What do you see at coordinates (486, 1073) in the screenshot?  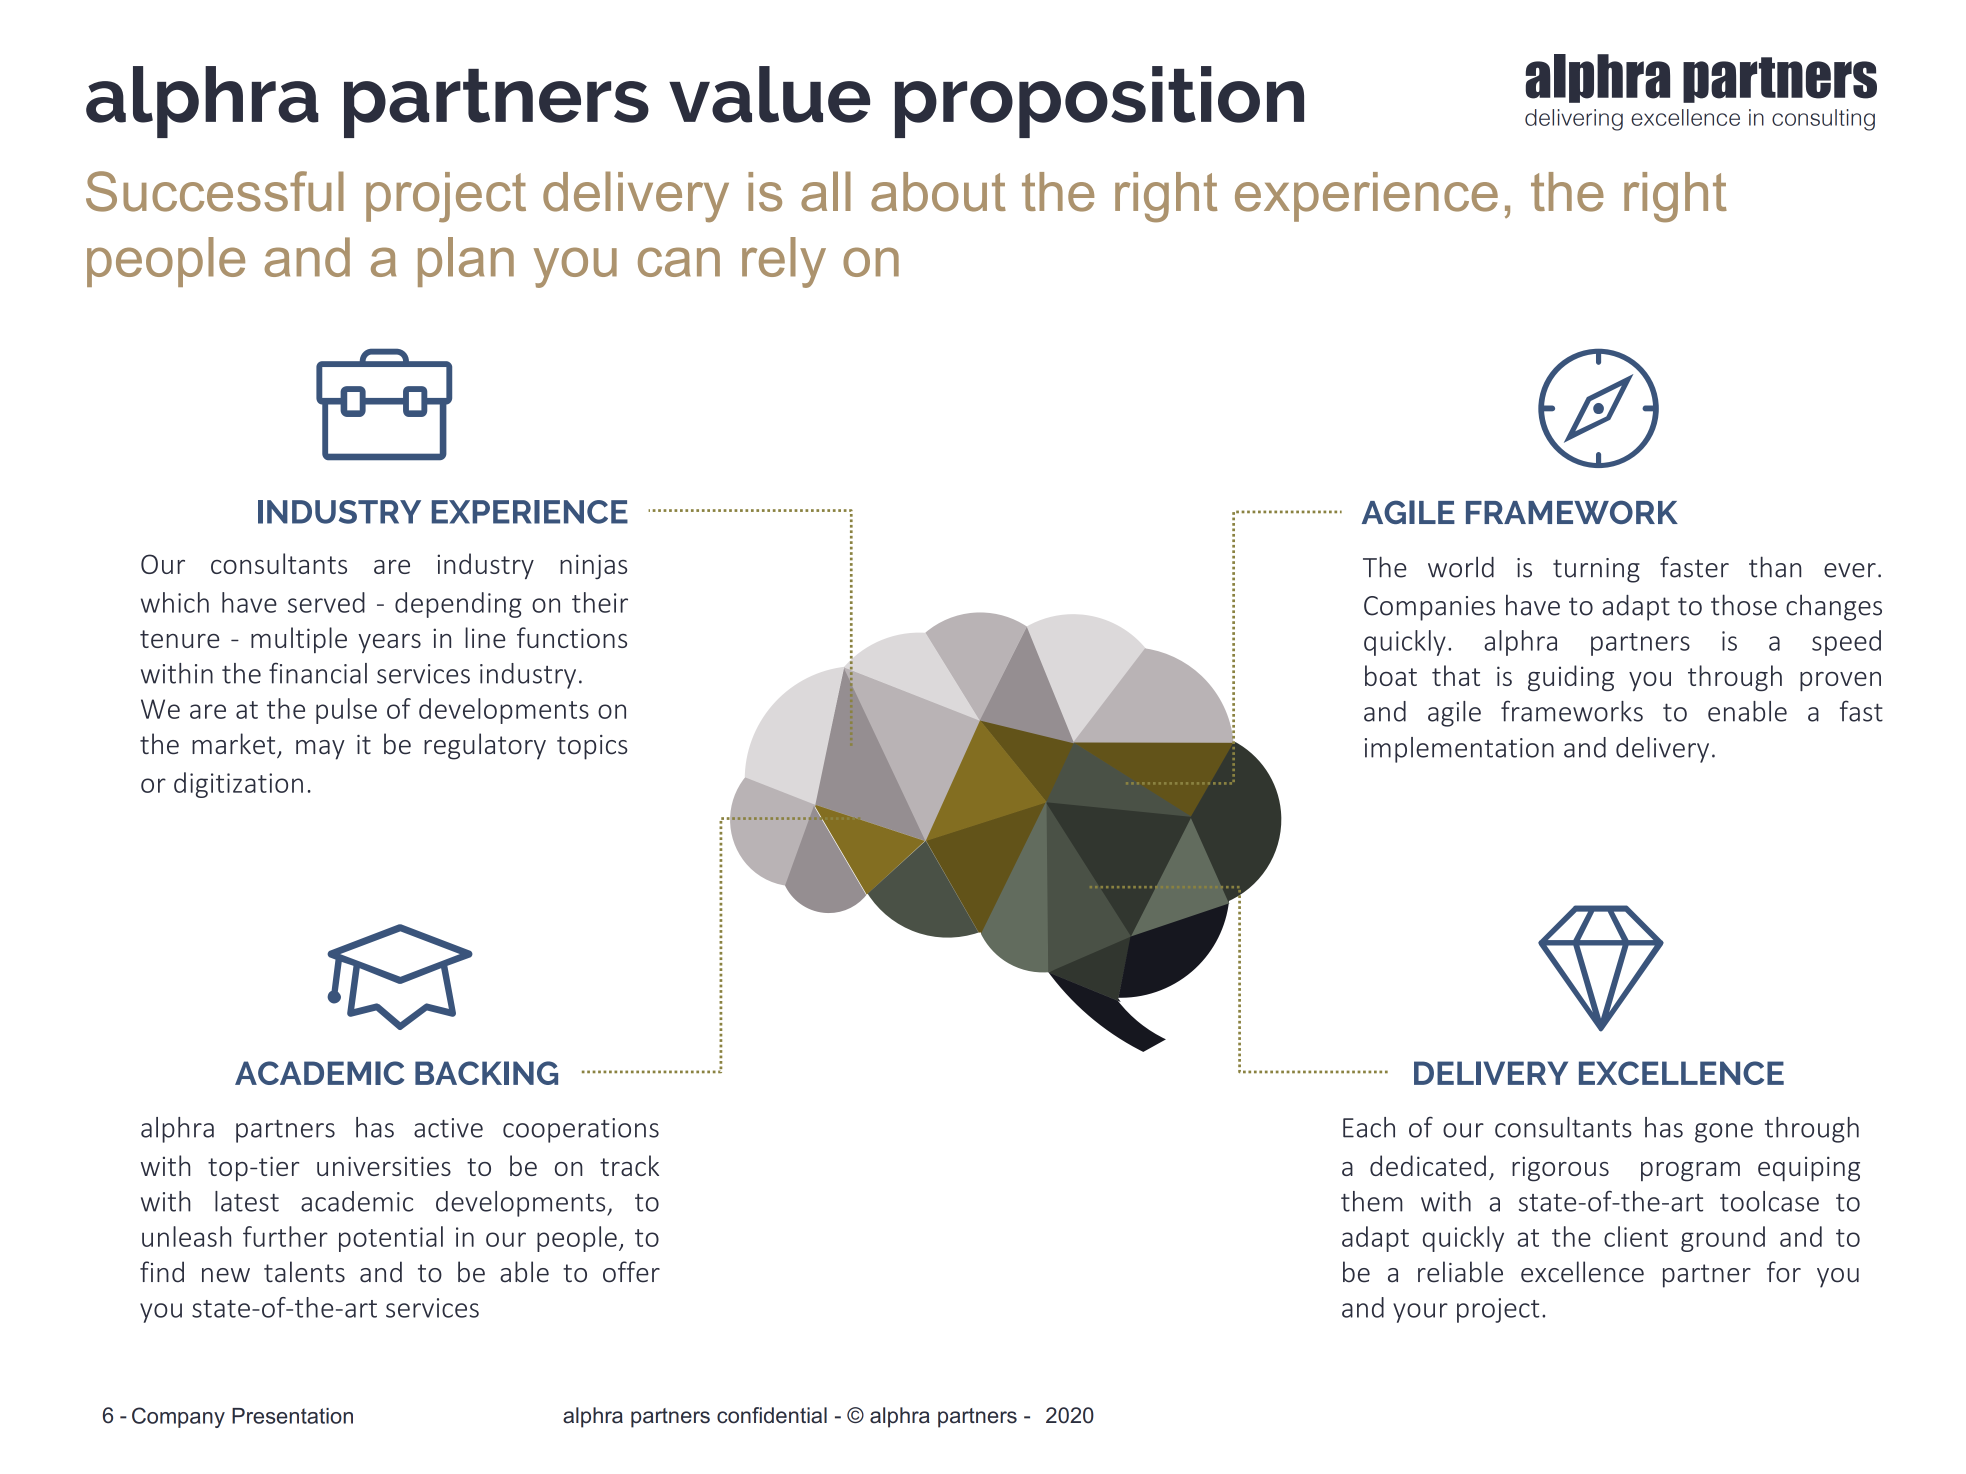 I see `BACKING` at bounding box center [486, 1073].
